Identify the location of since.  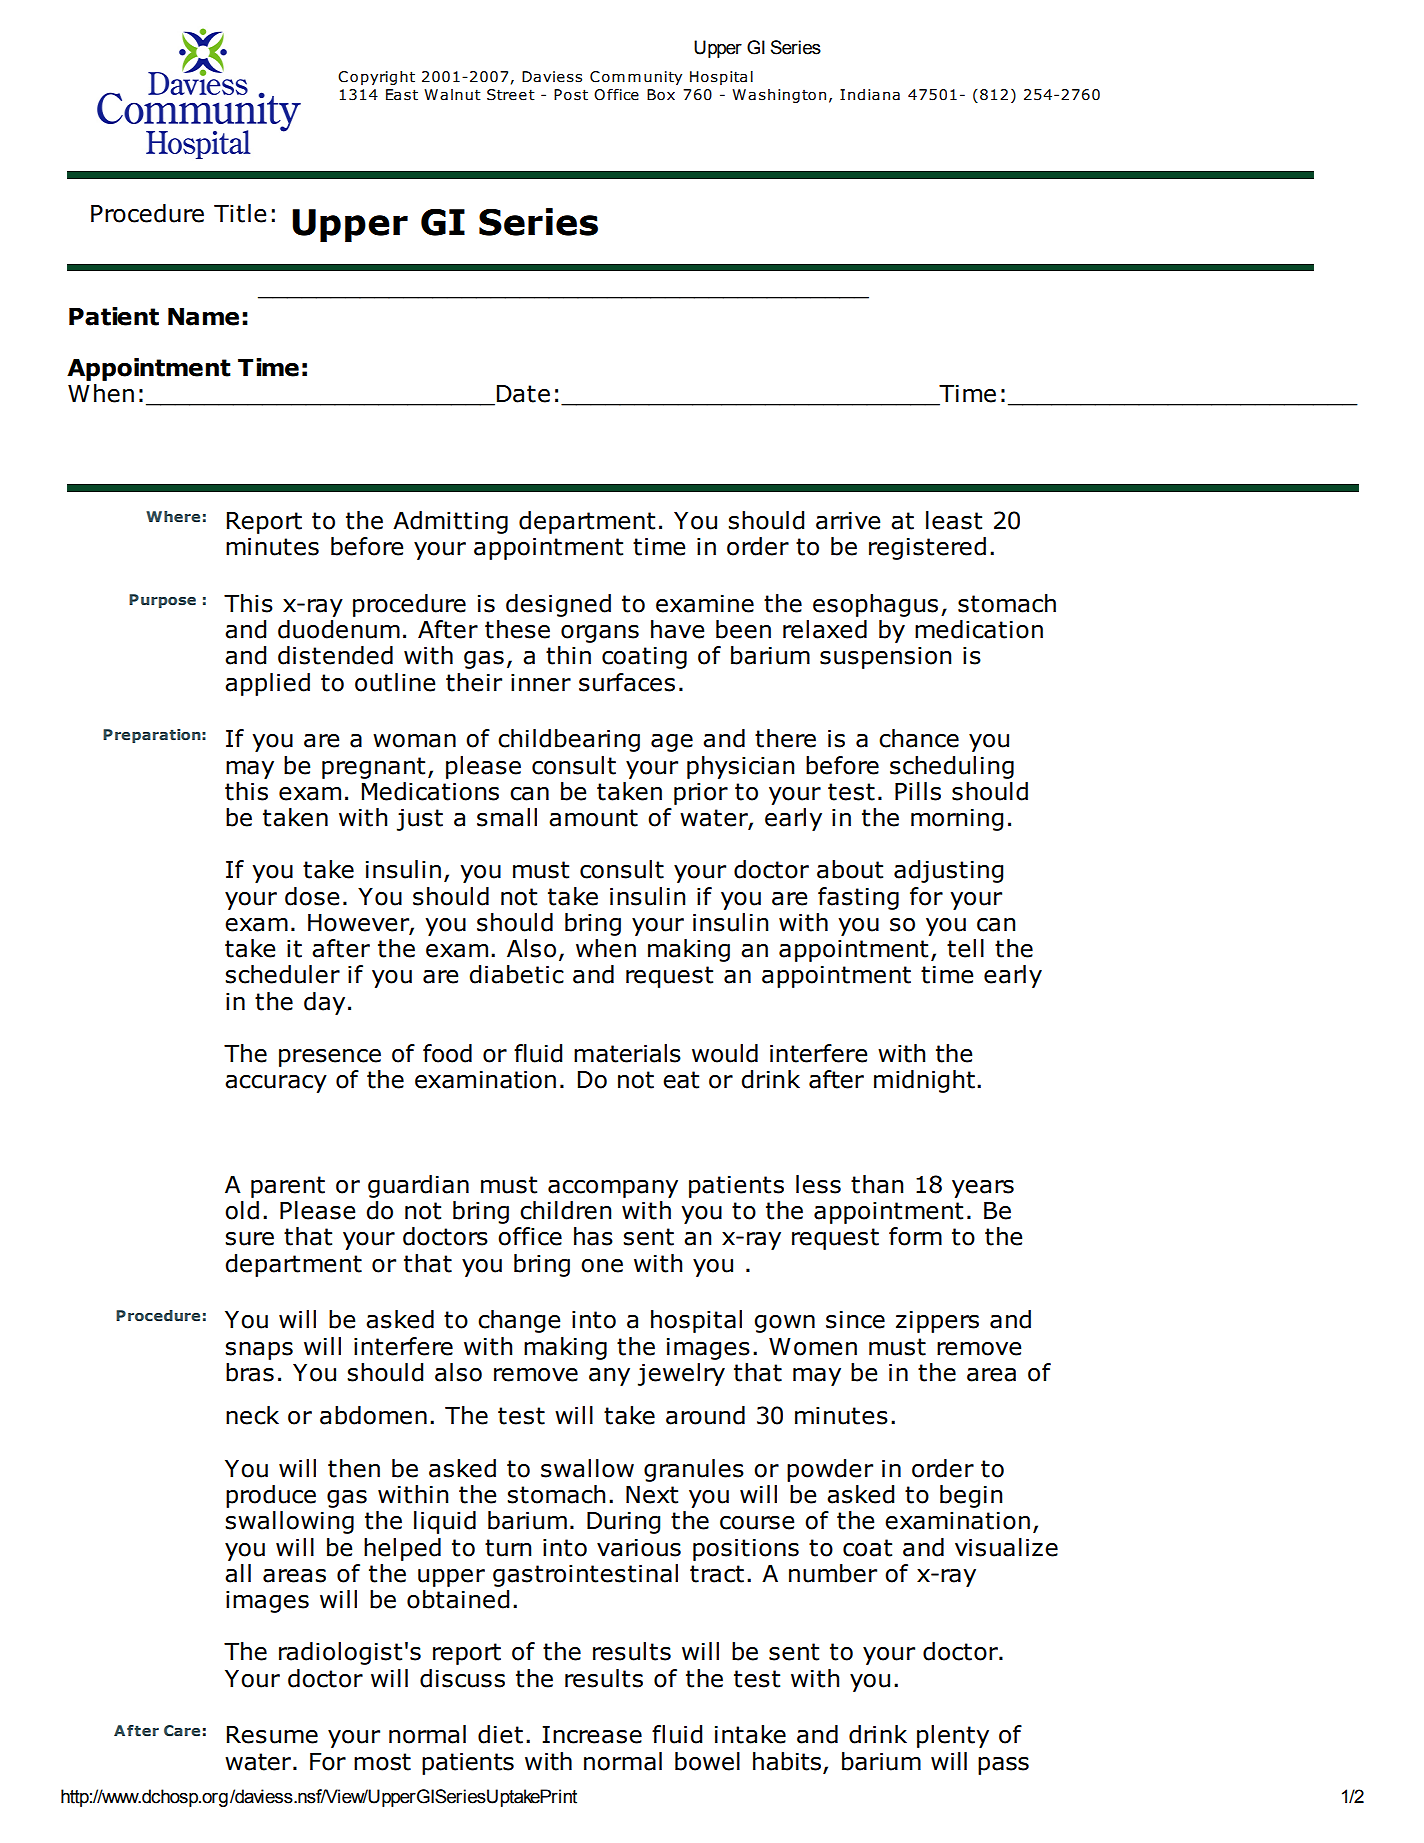
(855, 1320).
